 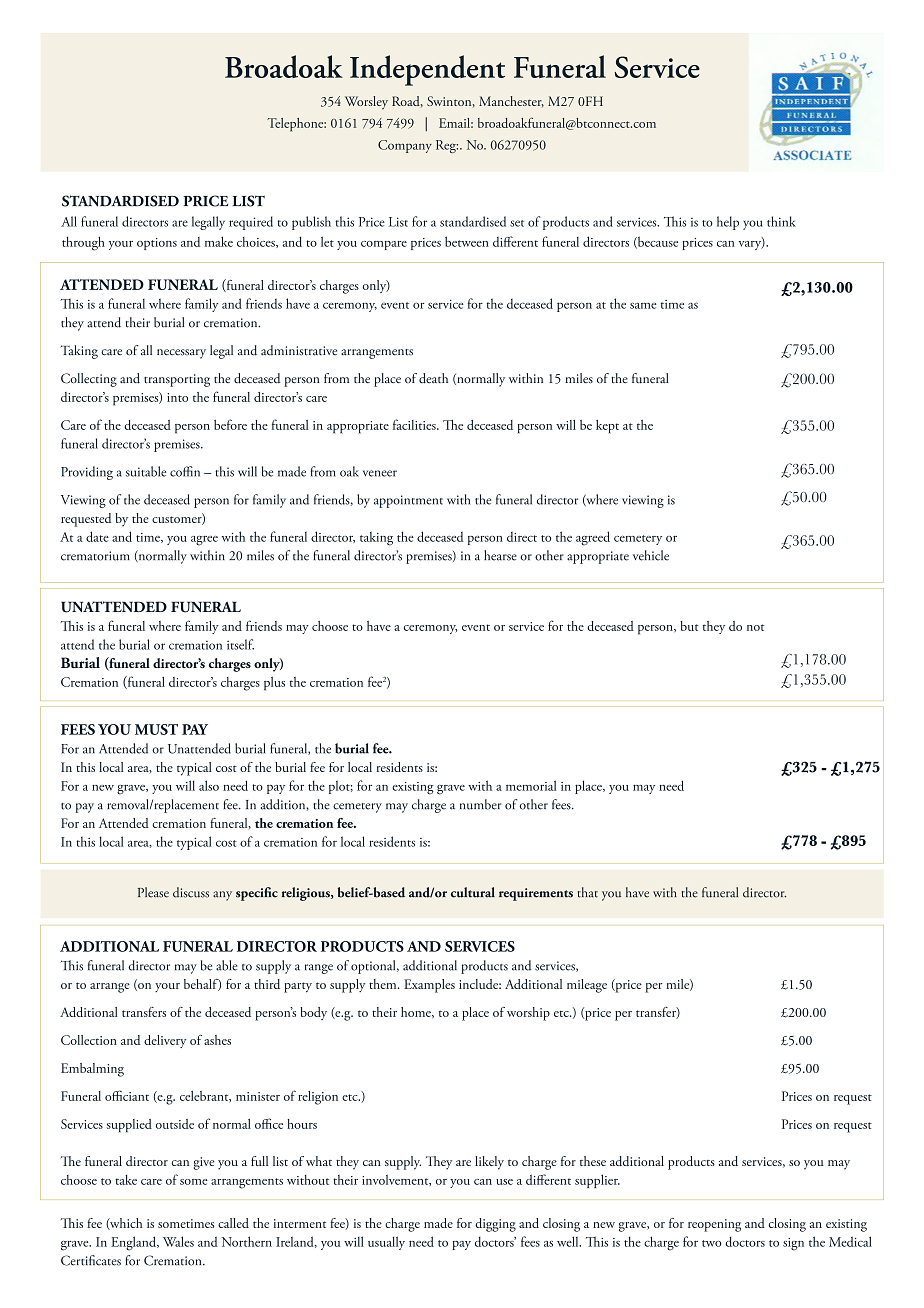 I want to click on required, so click(x=251, y=223).
